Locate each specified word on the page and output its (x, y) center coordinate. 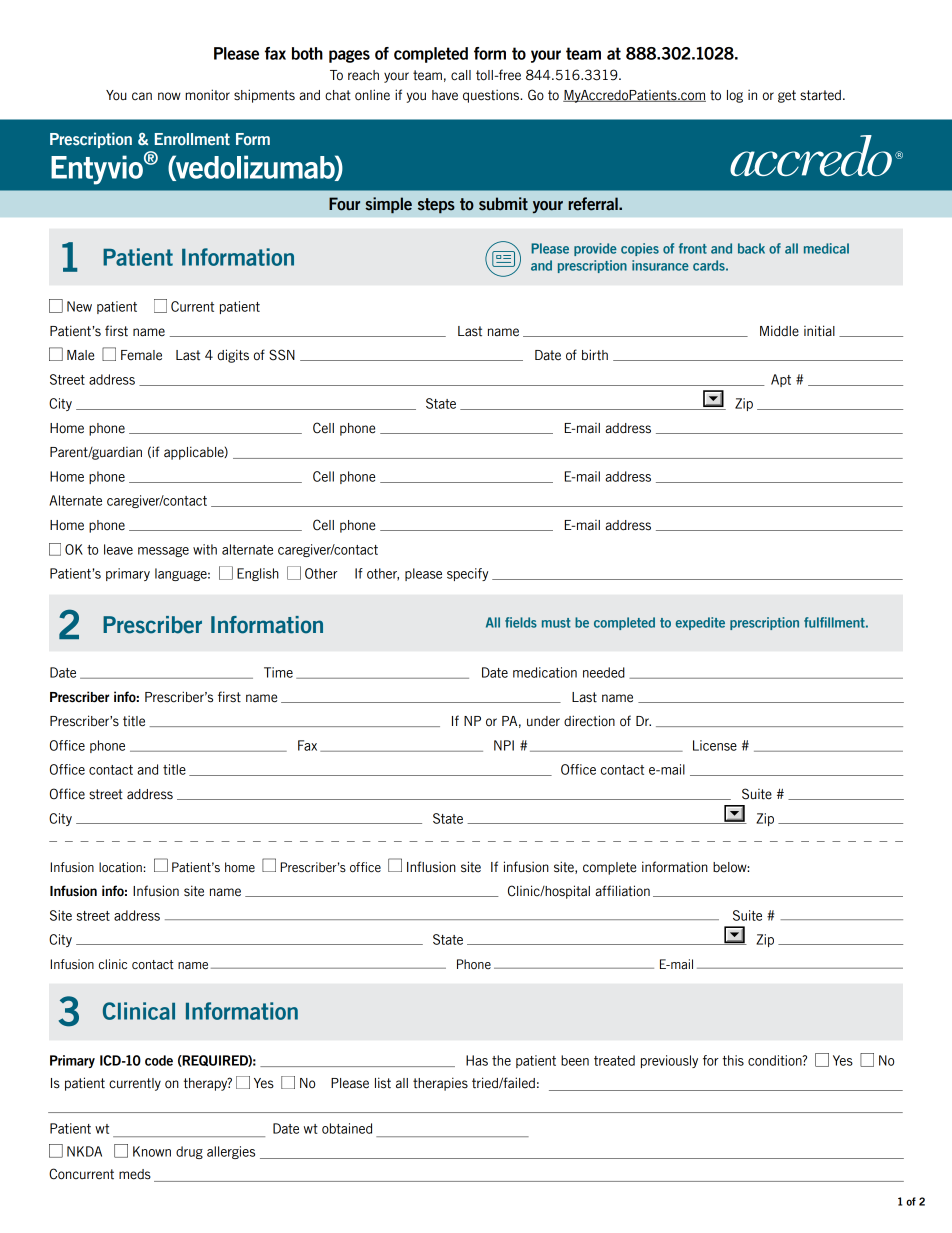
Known (152, 1151)
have (445, 95)
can (142, 96)
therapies (440, 1084)
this (733, 1060)
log (735, 96)
